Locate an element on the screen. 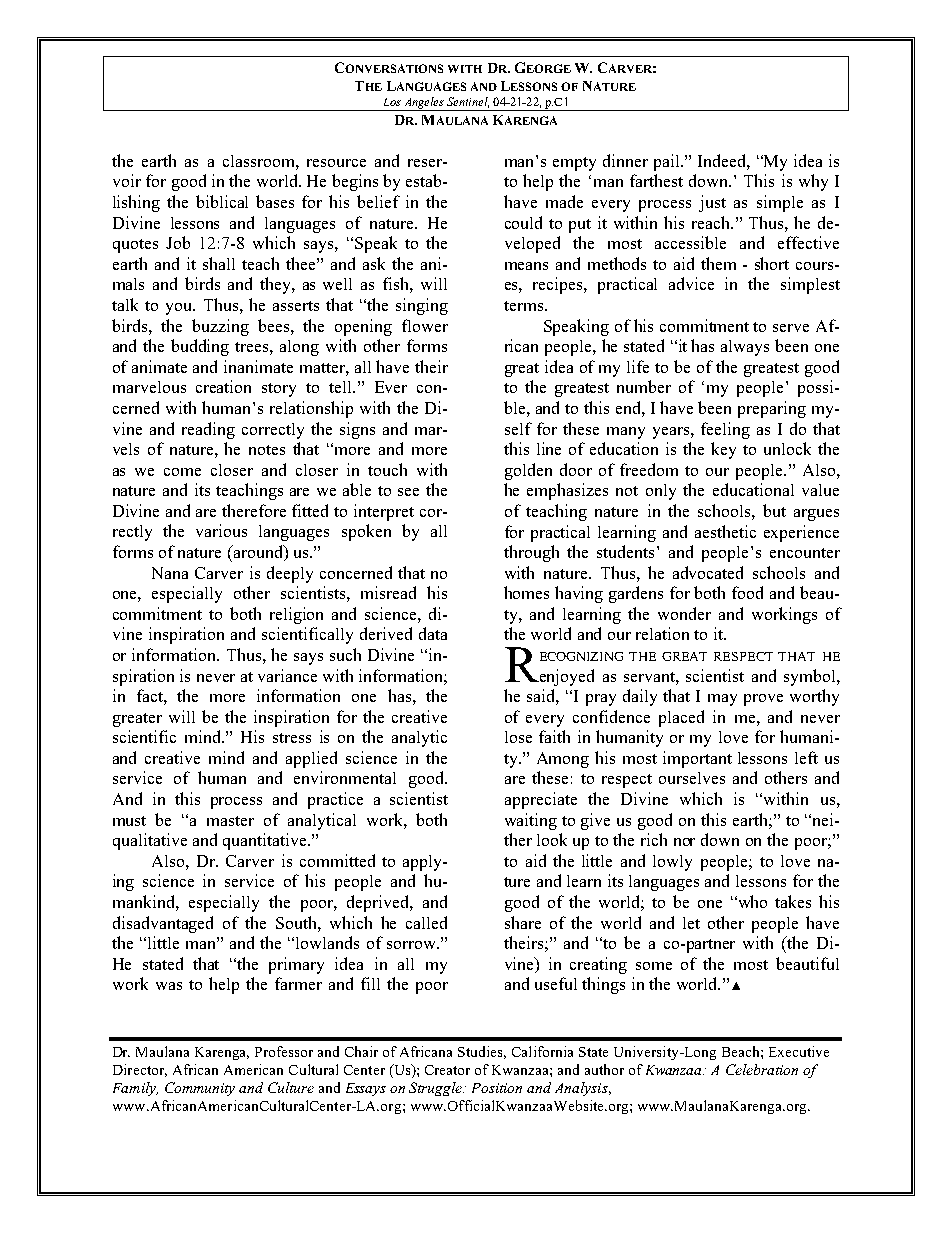 Image resolution: width=952 pixels, height=1233 pixels. pail is located at coordinates (668, 162).
